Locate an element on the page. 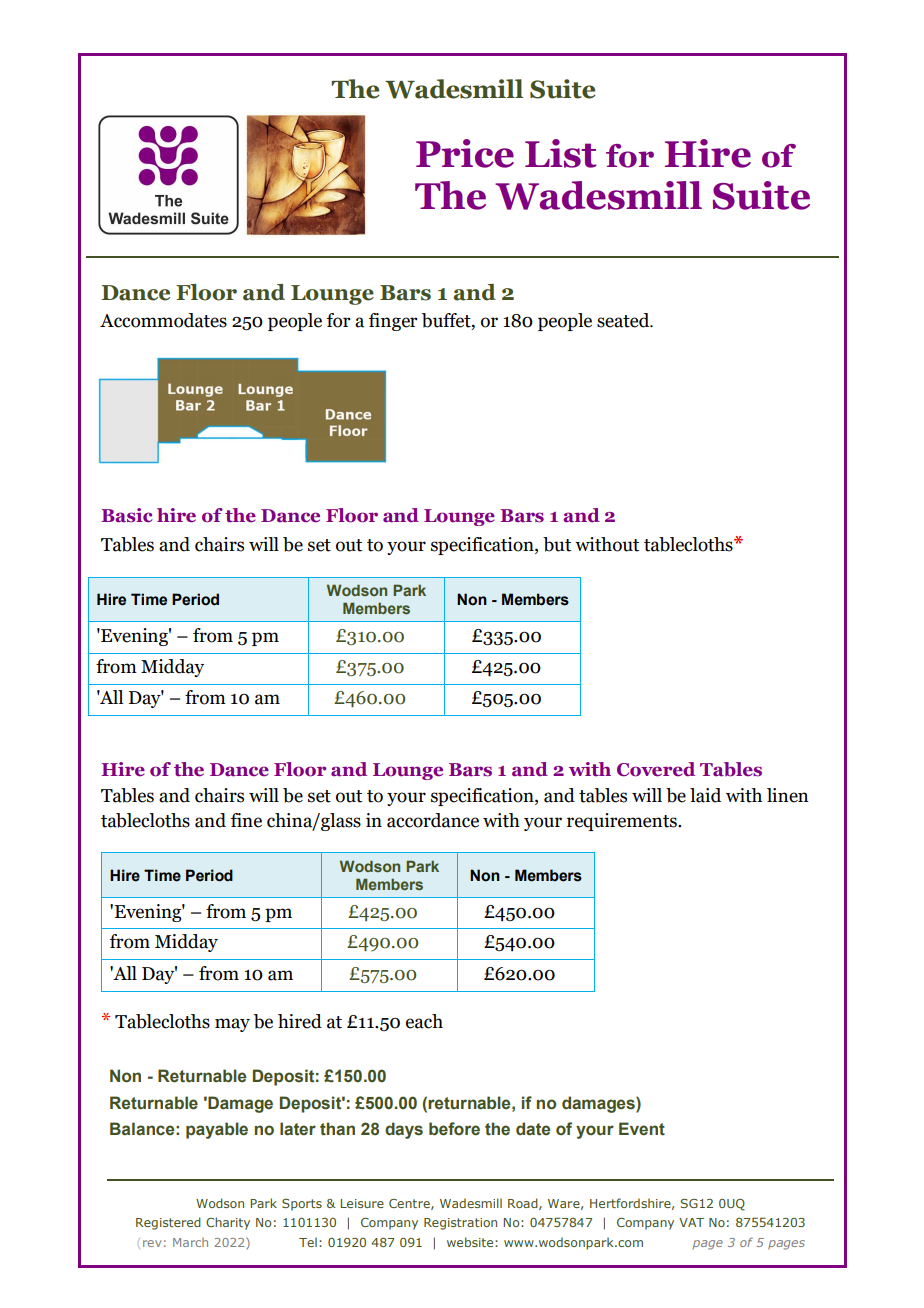  List is located at coordinates (561, 153).
